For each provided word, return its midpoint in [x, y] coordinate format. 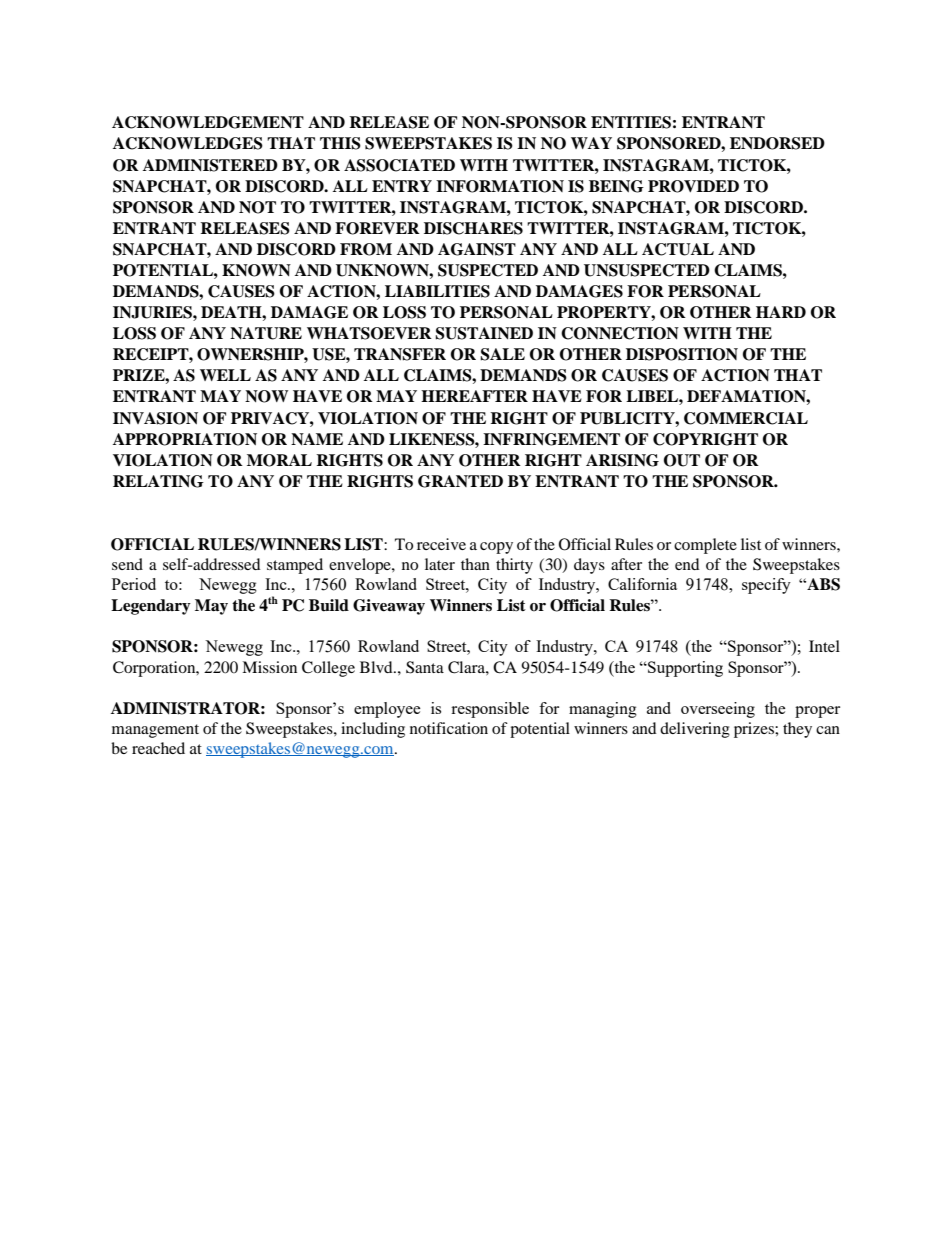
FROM [366, 249]
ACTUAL [678, 249]
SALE [502, 354]
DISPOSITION [682, 354]
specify [766, 586]
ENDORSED [777, 143]
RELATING [158, 481]
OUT [682, 460]
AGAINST [477, 249]
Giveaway [389, 607]
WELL [225, 375]
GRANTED [460, 481]
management [155, 731]
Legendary [151, 607]
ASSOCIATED [399, 165]
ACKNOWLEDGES [188, 143]
